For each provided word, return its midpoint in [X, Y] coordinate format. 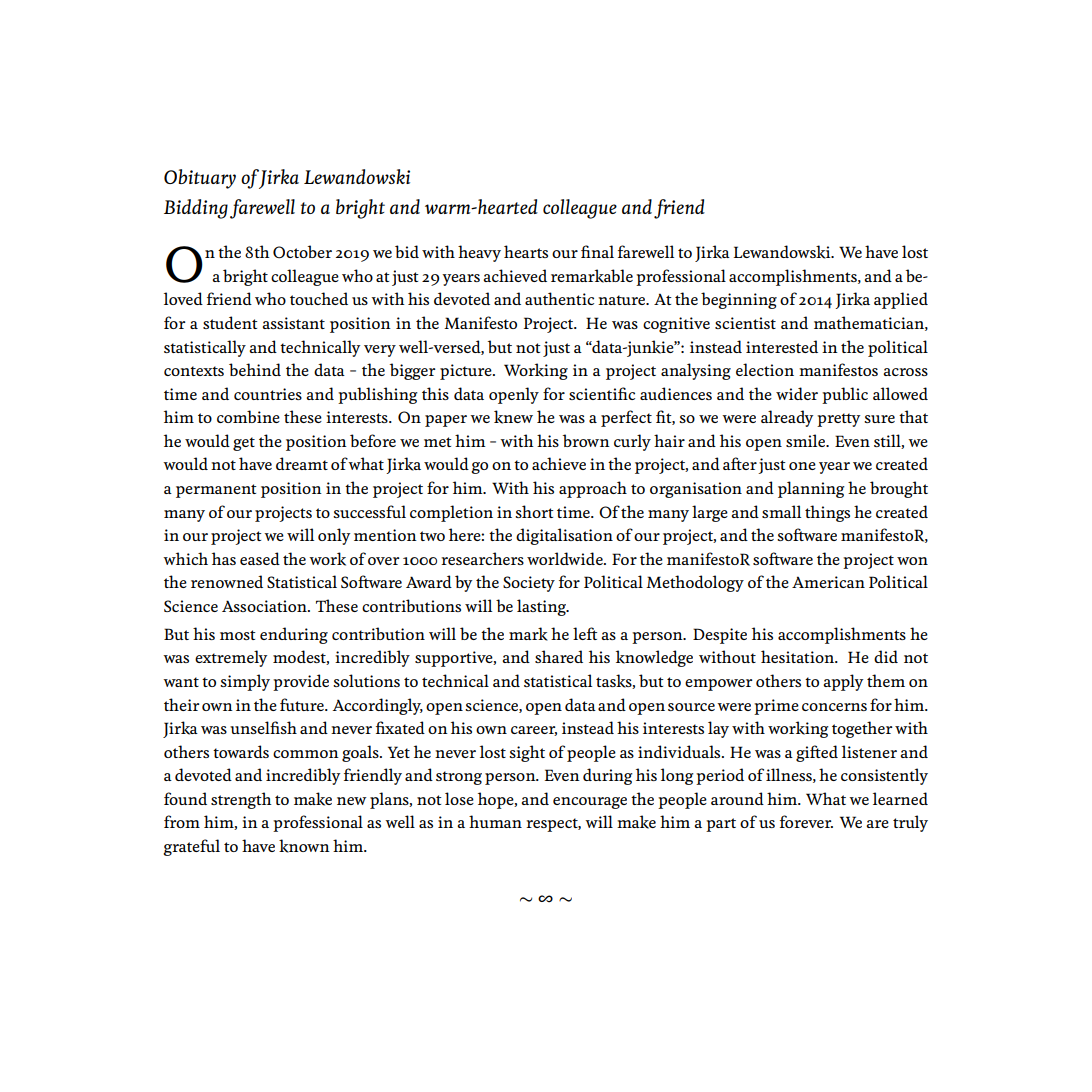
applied [901, 300]
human [495, 821]
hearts [526, 251]
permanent [216, 491]
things [827, 513]
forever [806, 821]
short [534, 511]
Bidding [196, 209]
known [304, 846]
